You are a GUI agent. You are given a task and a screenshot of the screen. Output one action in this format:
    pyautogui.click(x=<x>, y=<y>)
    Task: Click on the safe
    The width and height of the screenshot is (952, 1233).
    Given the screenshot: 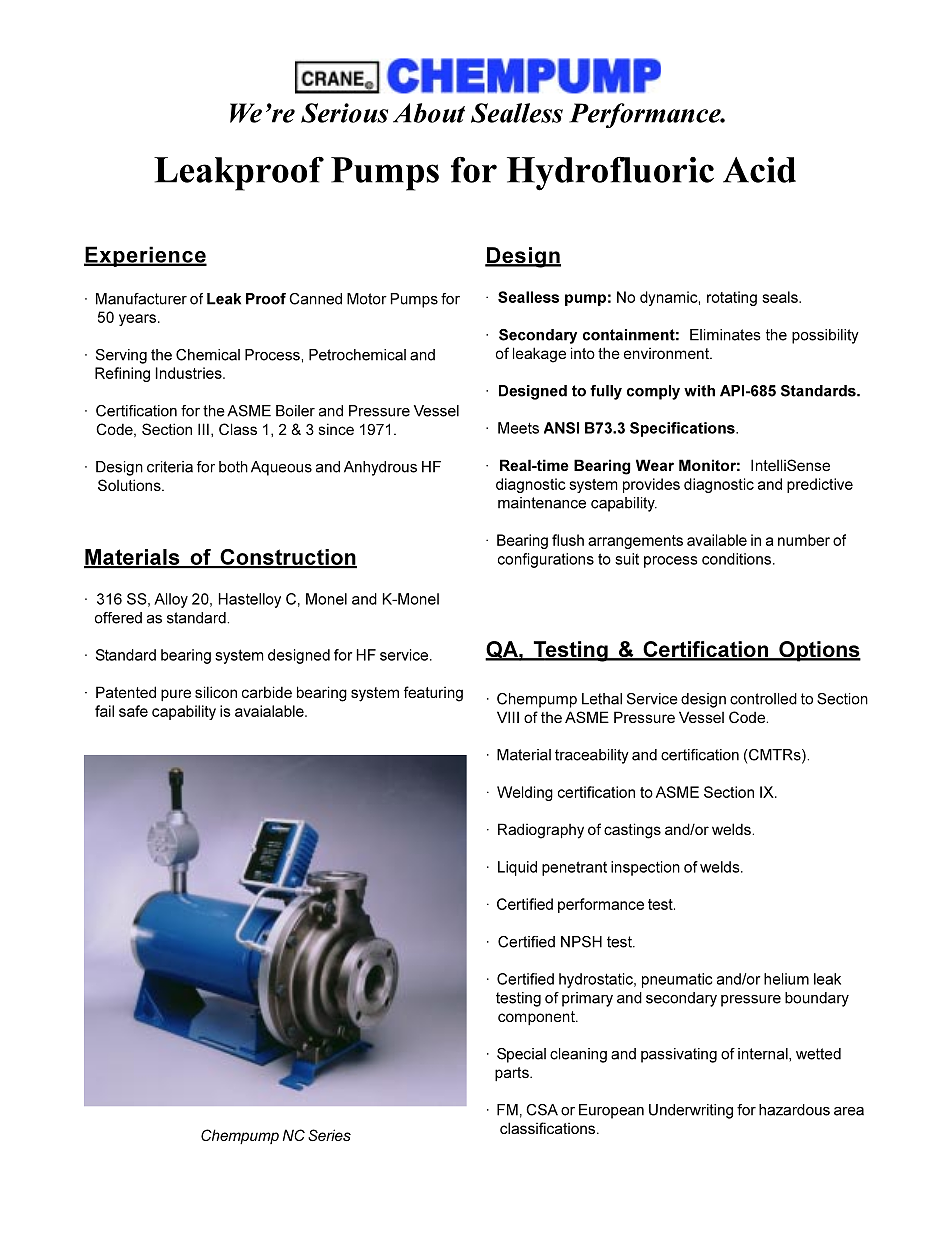 What is the action you would take?
    pyautogui.click(x=133, y=711)
